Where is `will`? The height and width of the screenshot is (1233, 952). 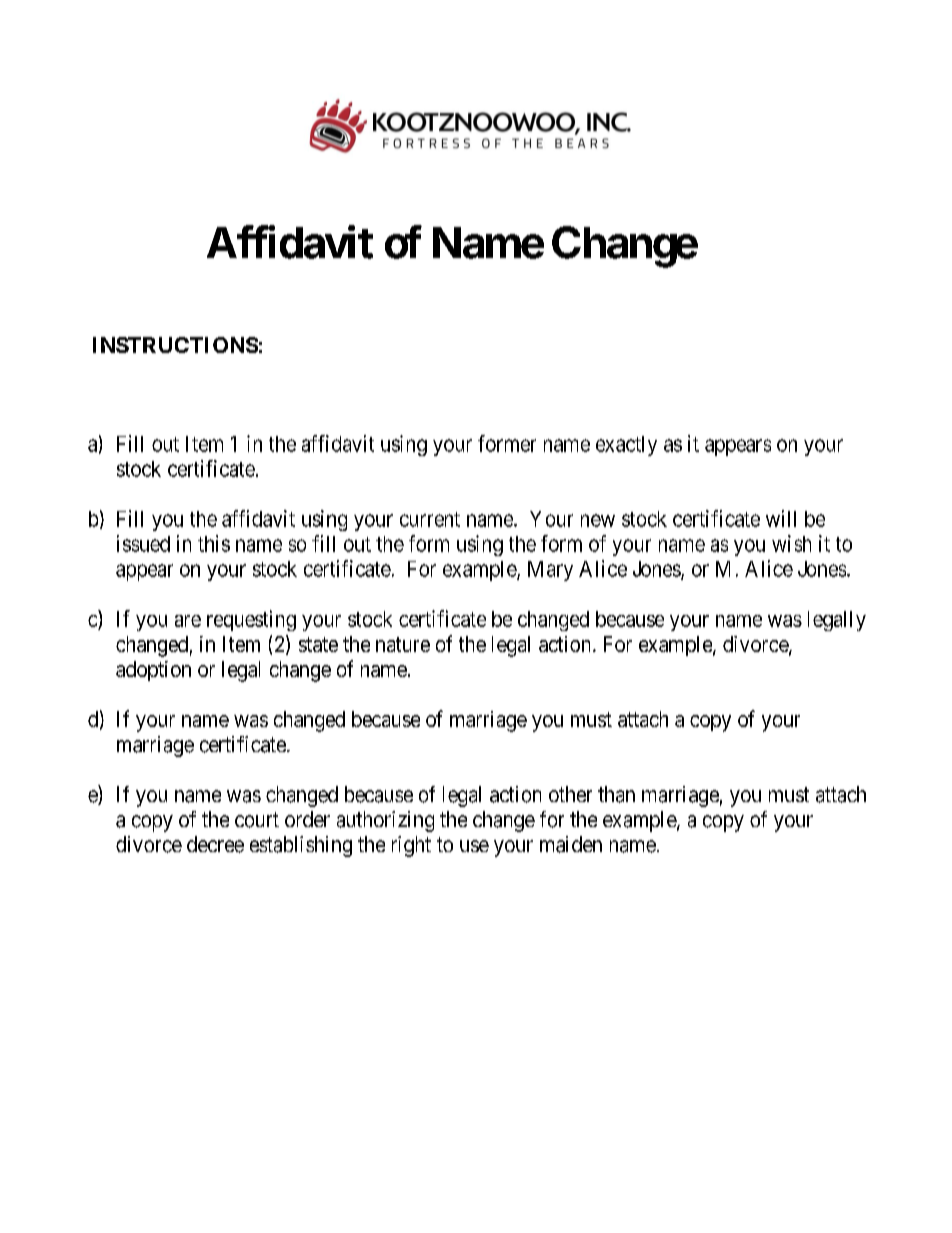 will is located at coordinates (781, 518).
